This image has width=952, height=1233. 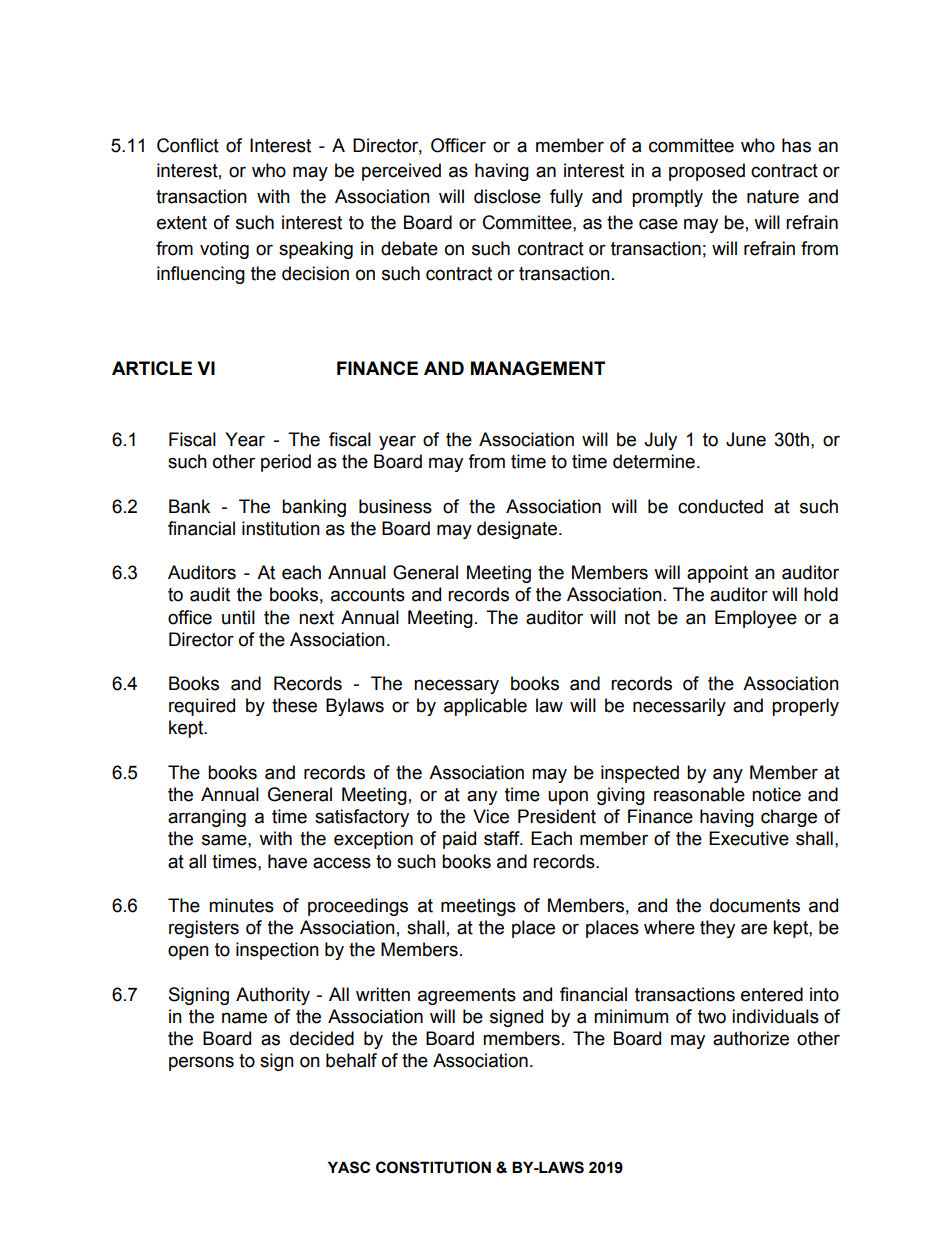 I want to click on disclose, so click(x=507, y=196).
